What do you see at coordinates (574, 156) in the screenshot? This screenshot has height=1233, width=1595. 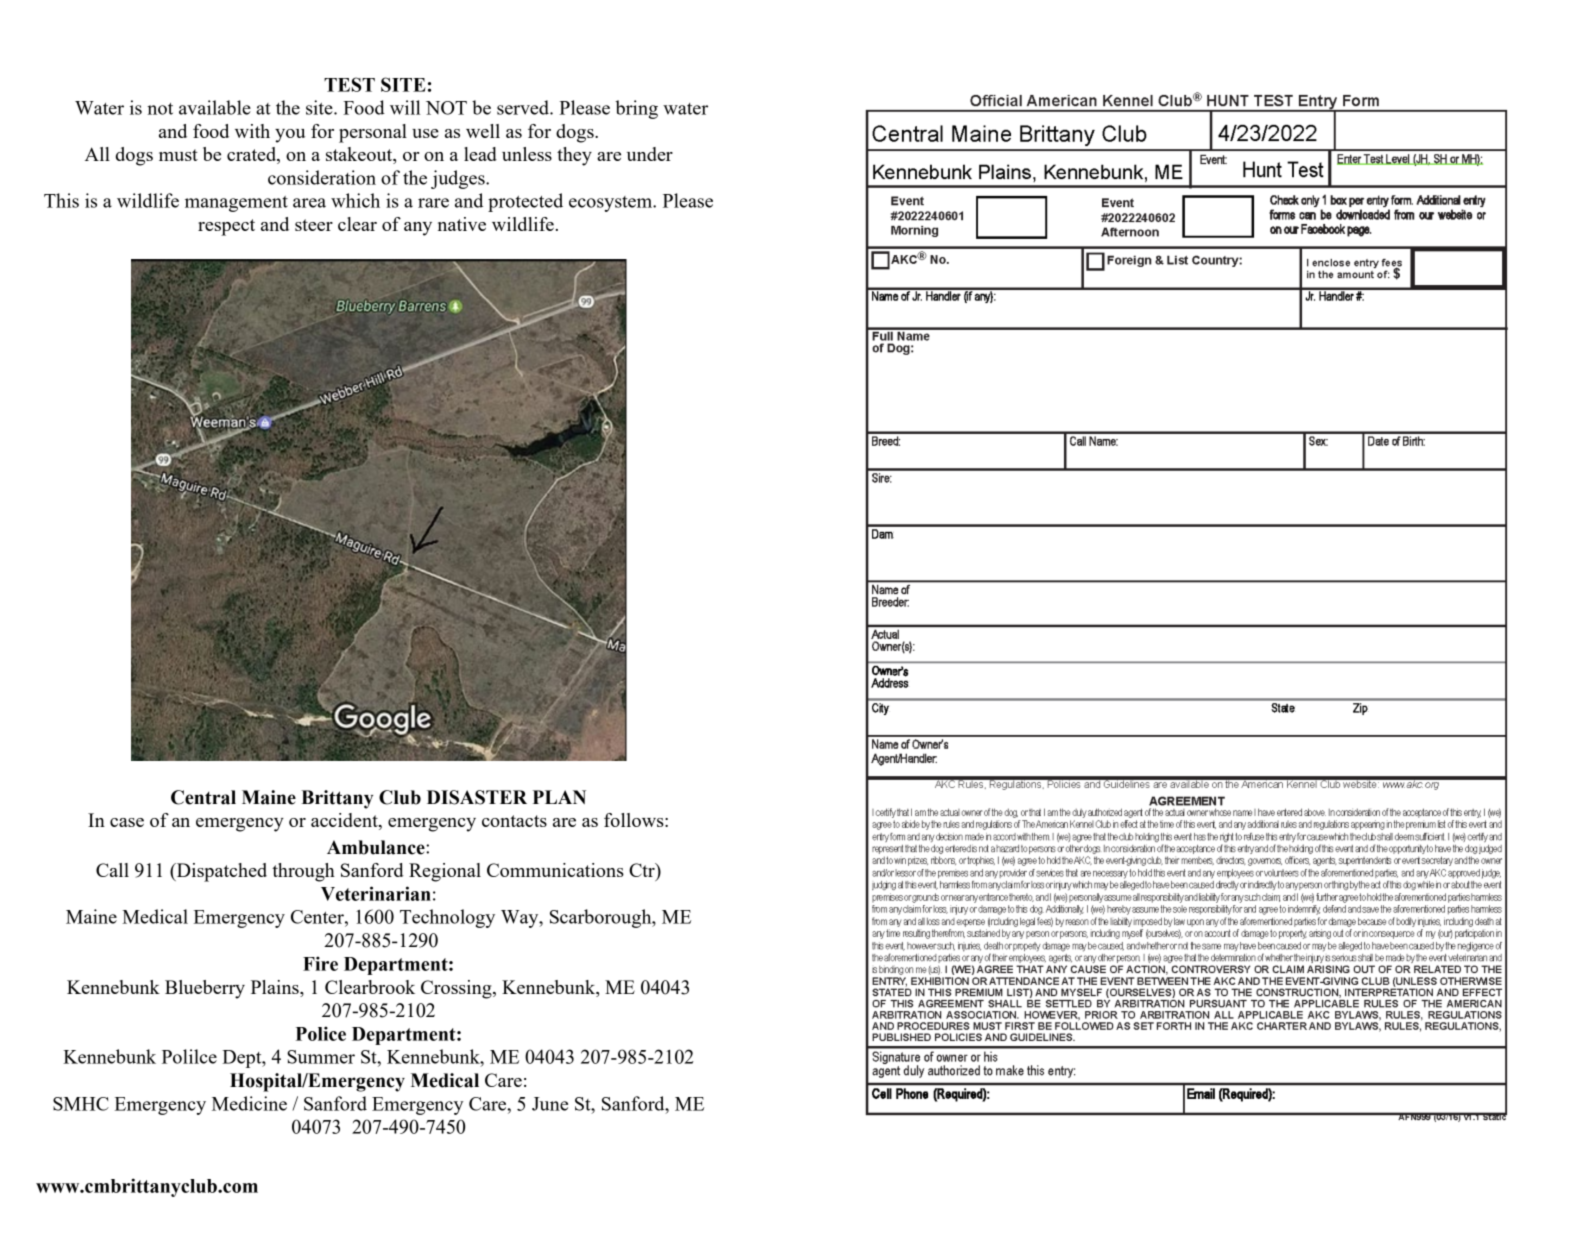 I see `they` at bounding box center [574, 156].
